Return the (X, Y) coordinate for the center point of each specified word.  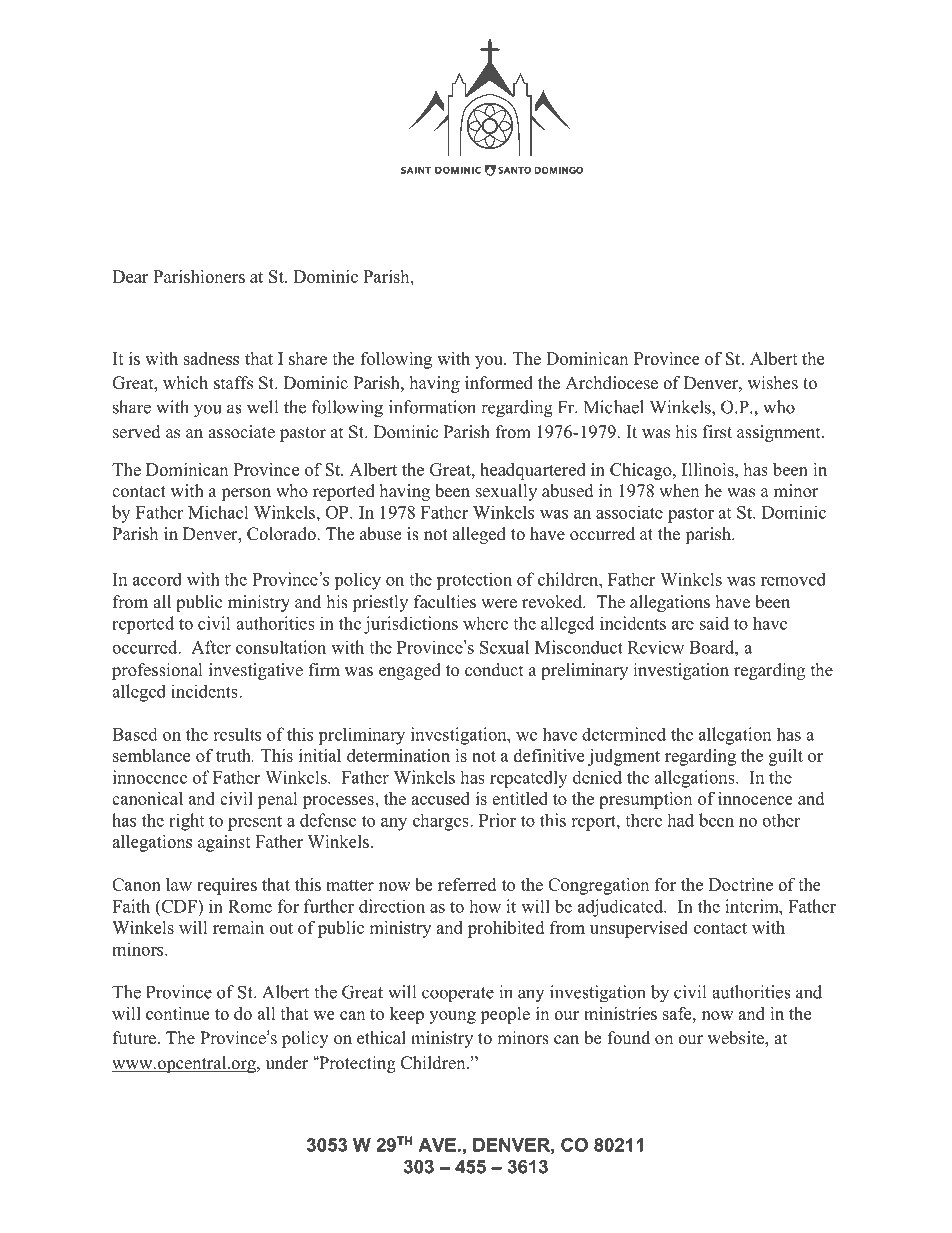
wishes (773, 383)
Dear (130, 276)
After (211, 647)
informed (499, 383)
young (452, 1017)
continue (177, 1013)
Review (656, 647)
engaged (410, 671)
